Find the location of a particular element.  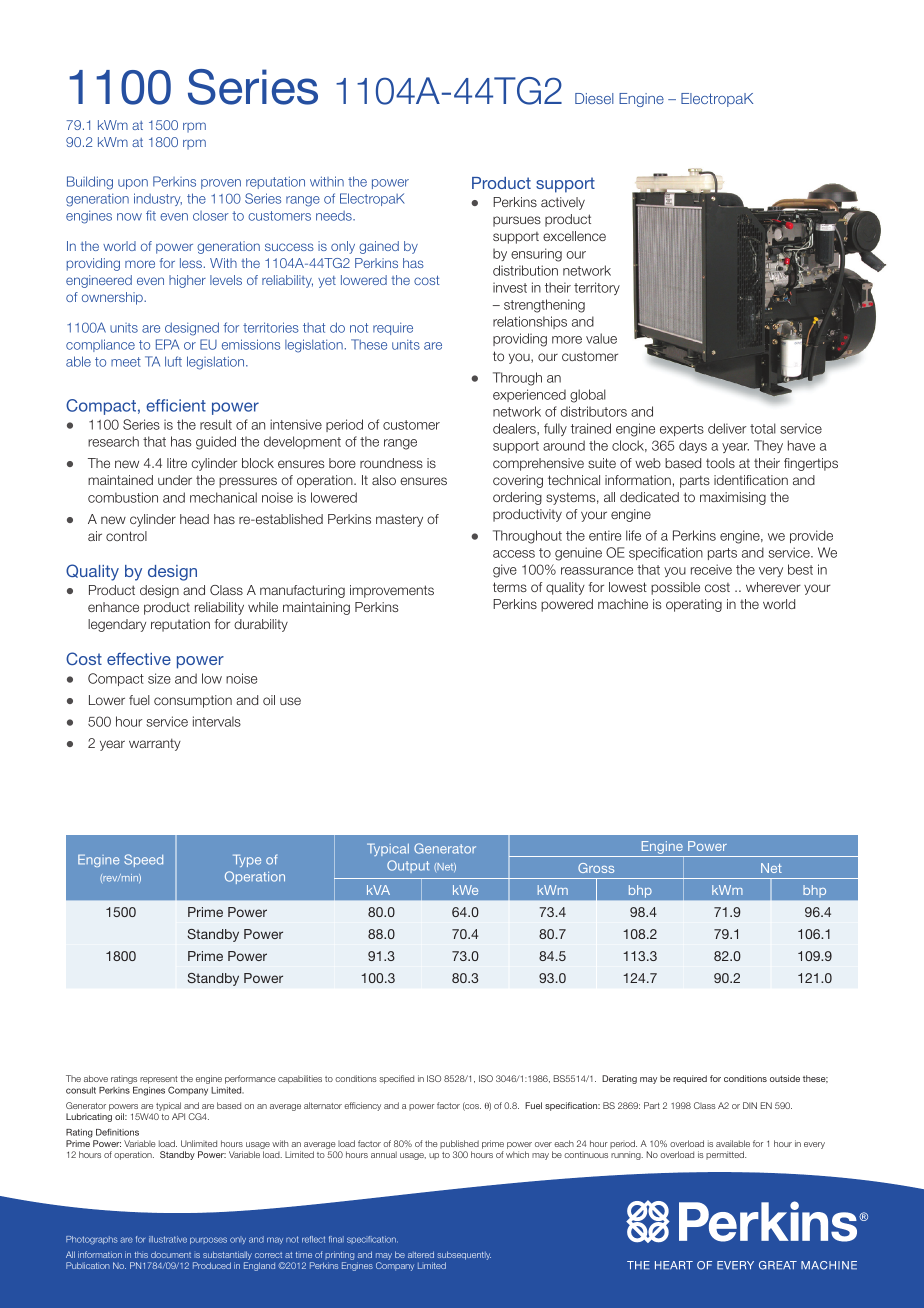

possible is located at coordinates (675, 588).
